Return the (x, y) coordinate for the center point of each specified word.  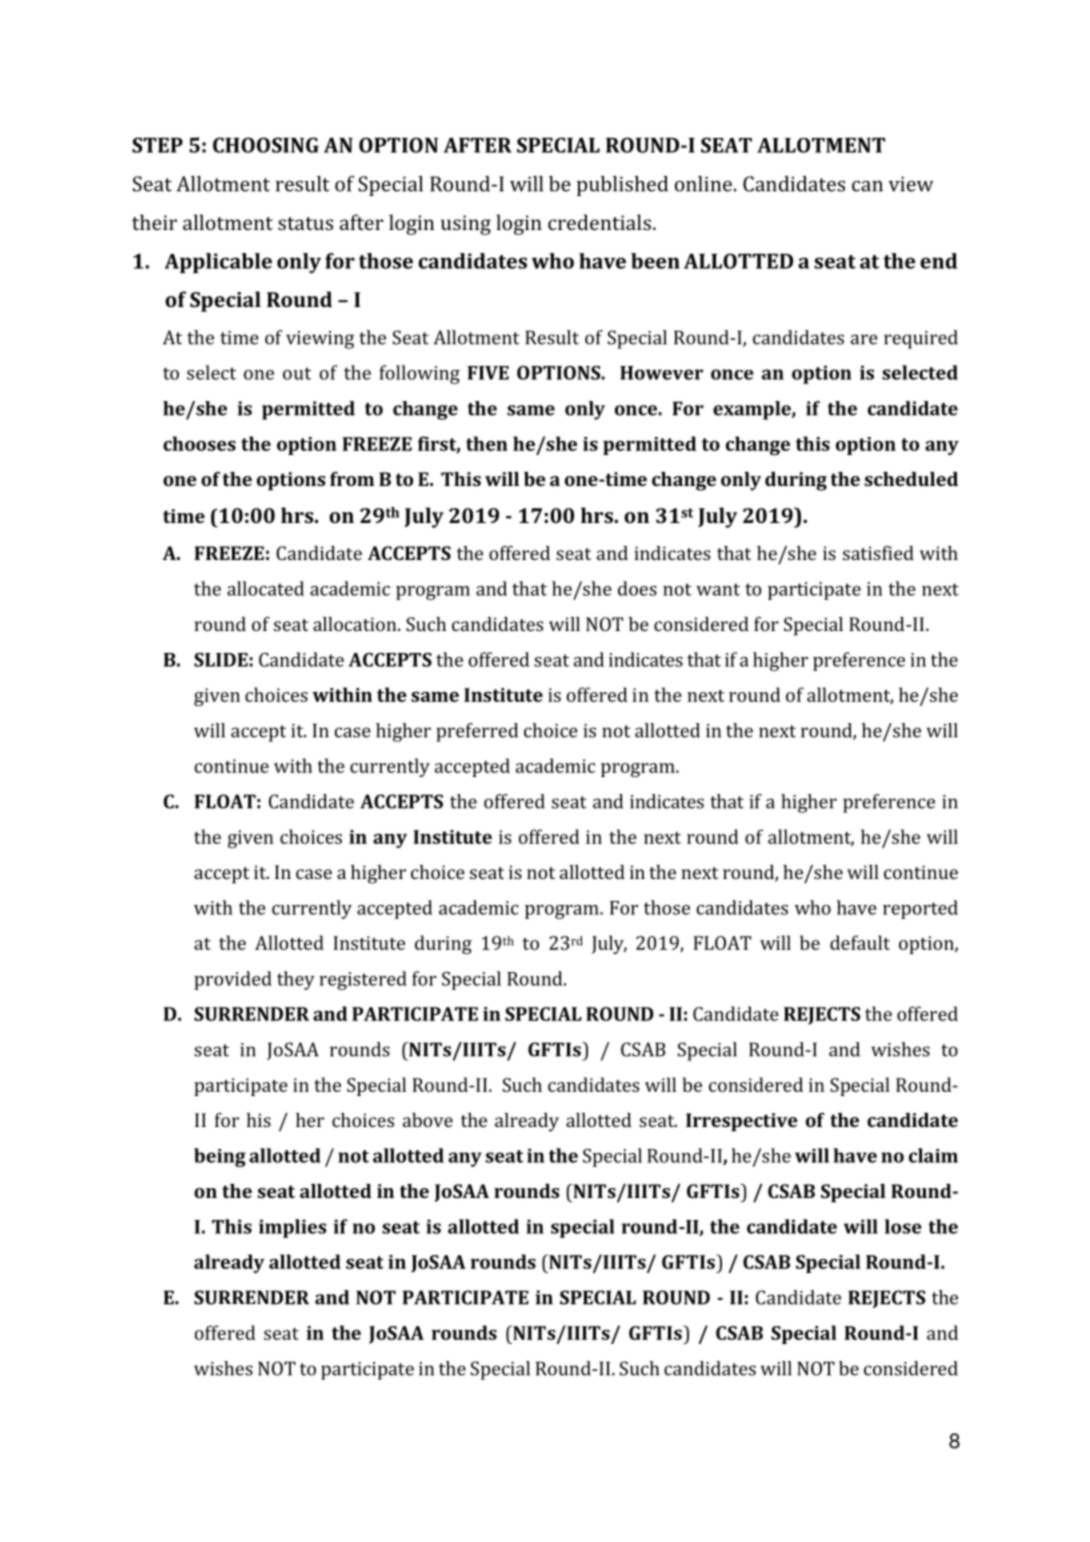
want (718, 589)
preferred (477, 732)
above (428, 1120)
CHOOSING (266, 145)
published (622, 186)
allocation (356, 624)
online (703, 184)
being (220, 1157)
